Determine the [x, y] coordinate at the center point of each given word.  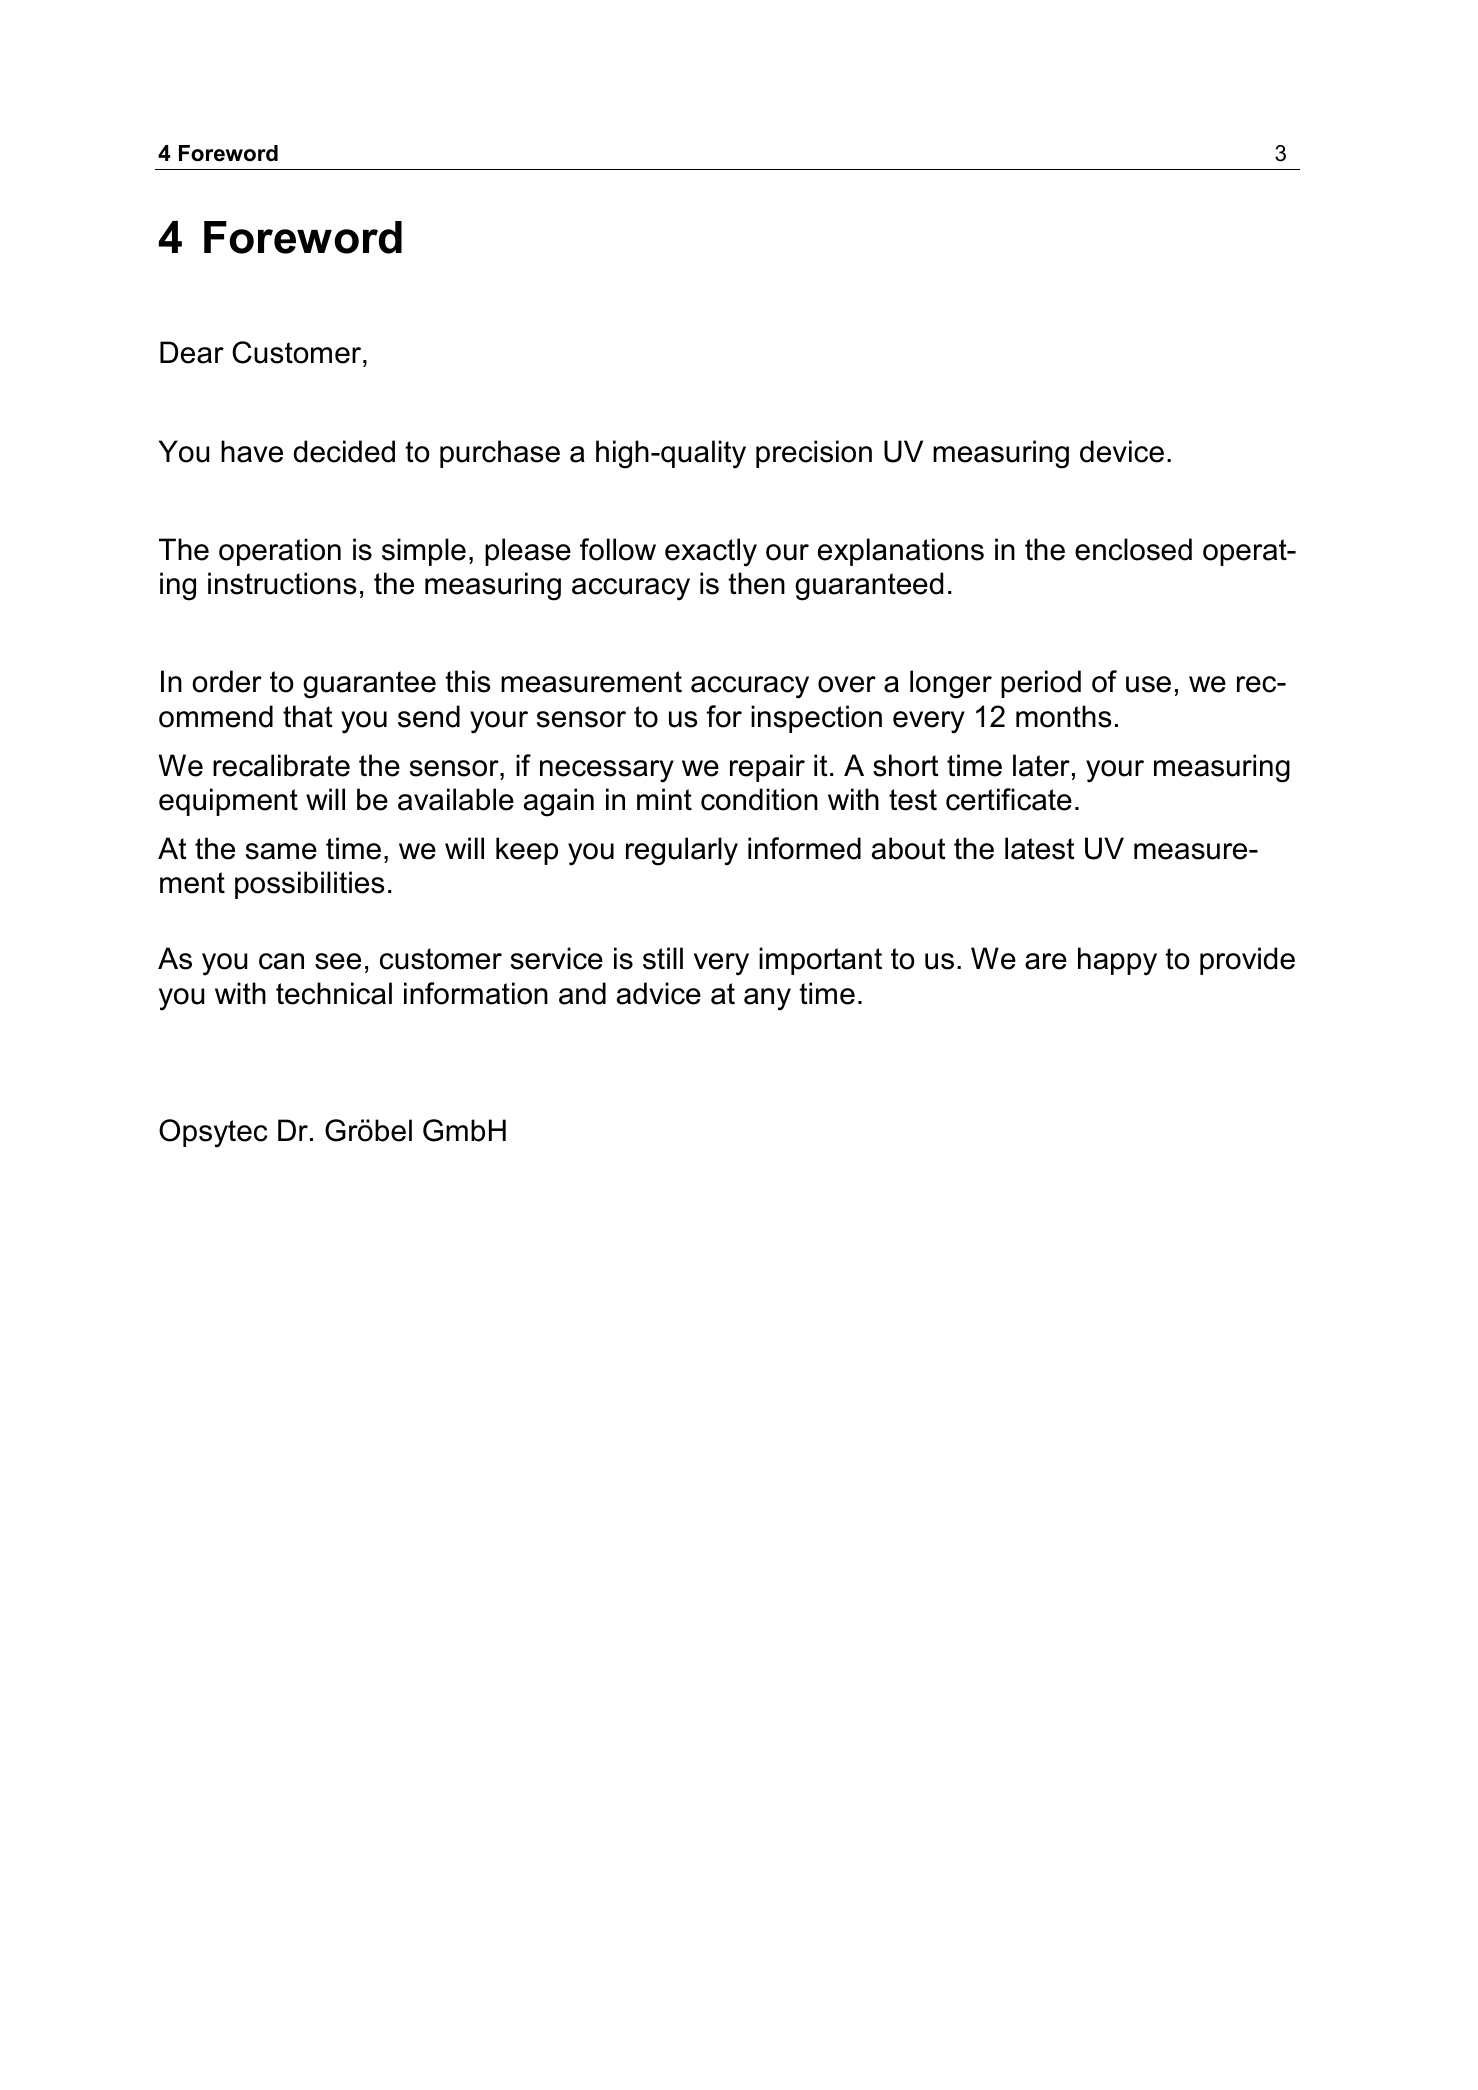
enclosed [1133, 549]
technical [334, 993]
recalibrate [281, 765]
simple [424, 552]
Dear [192, 352]
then [756, 583]
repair [767, 768]
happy [1117, 961]
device [1122, 451]
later [1041, 765]
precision [814, 454]
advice [659, 993]
